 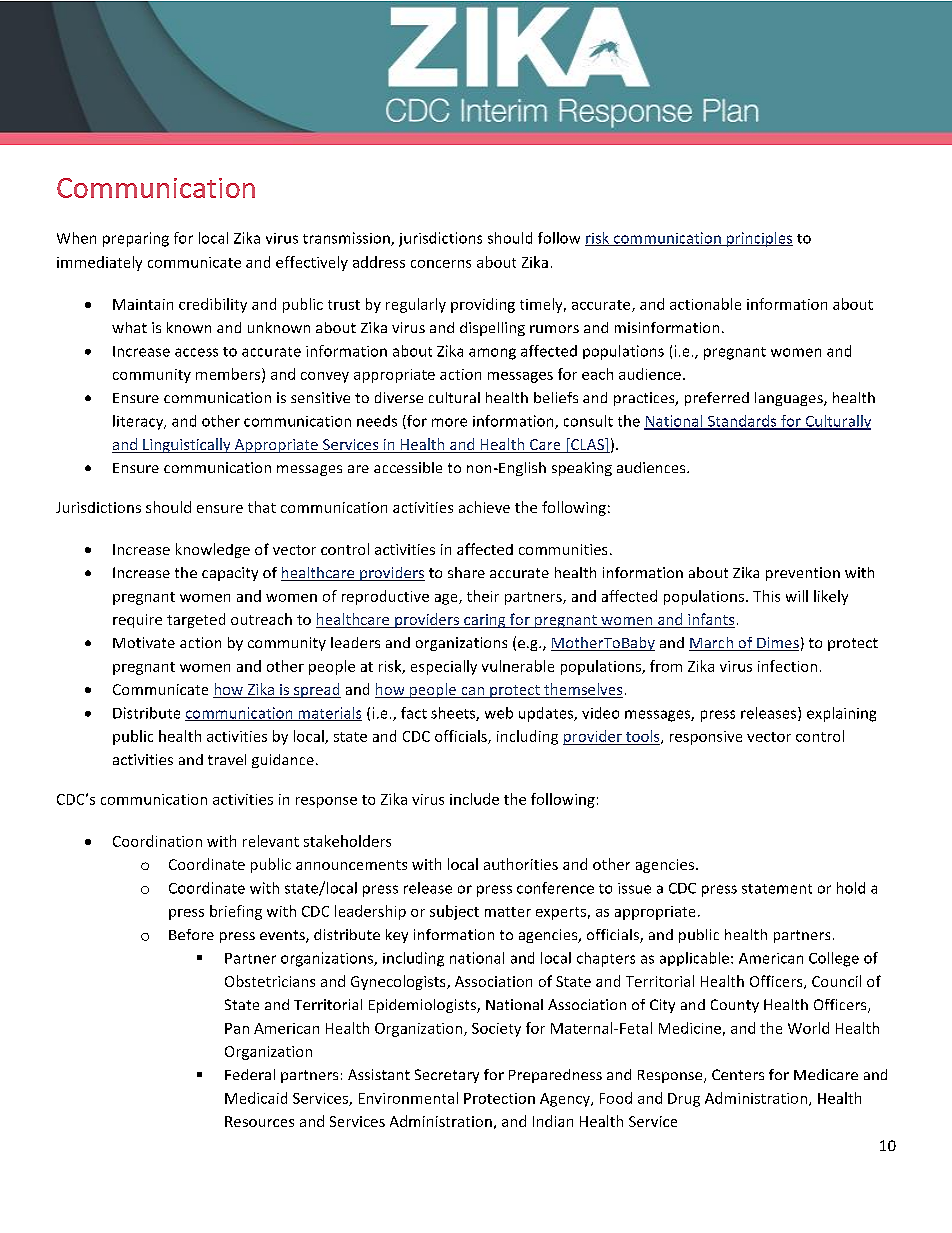 What do you see at coordinates (256, 1098) in the screenshot?
I see `Medicaid` at bounding box center [256, 1098].
